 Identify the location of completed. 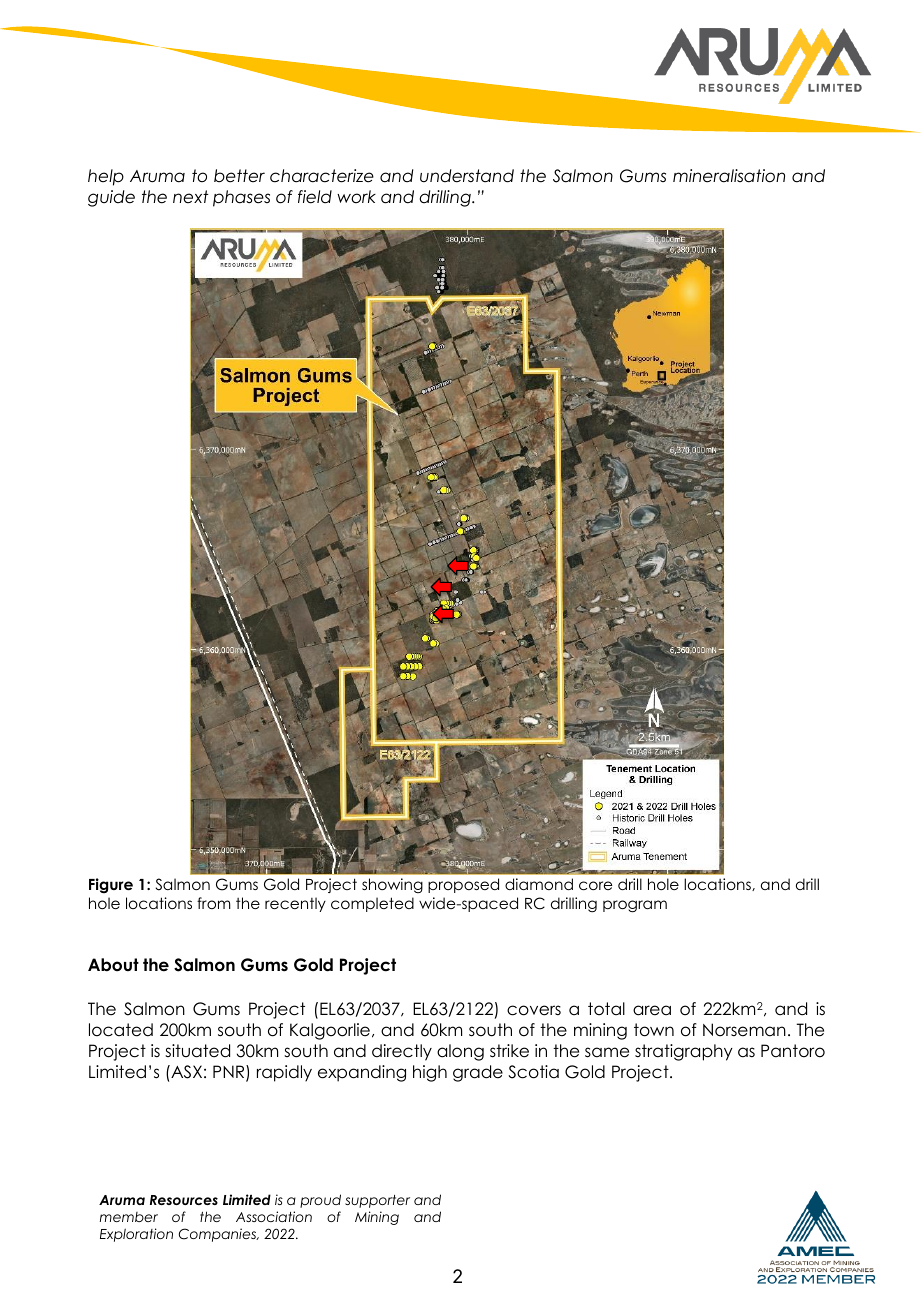
(372, 904).
